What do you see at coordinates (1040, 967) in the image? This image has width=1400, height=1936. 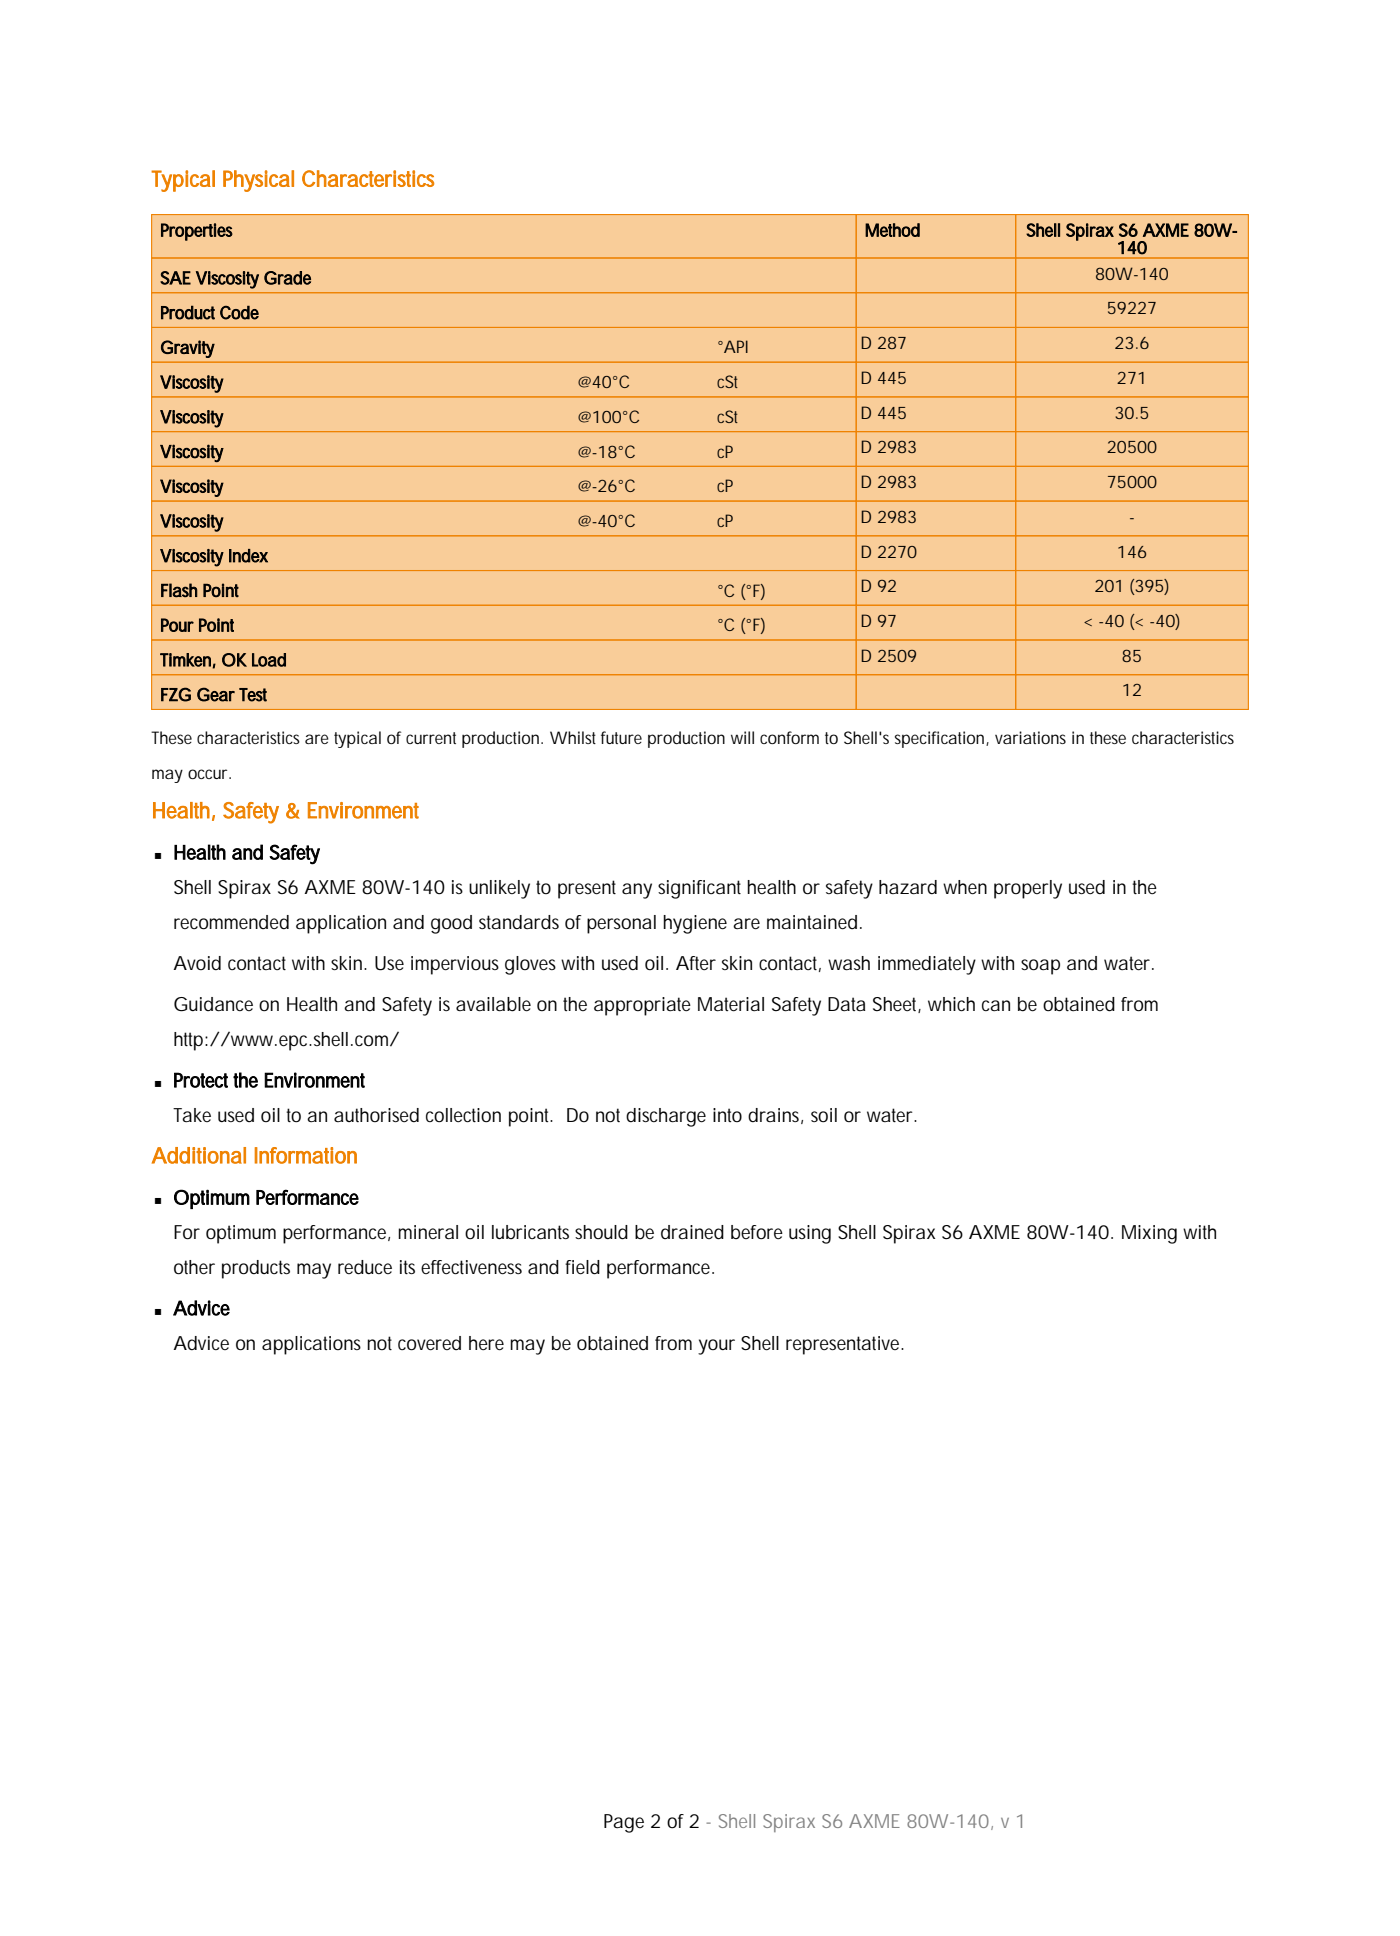 I see `soap` at bounding box center [1040, 967].
